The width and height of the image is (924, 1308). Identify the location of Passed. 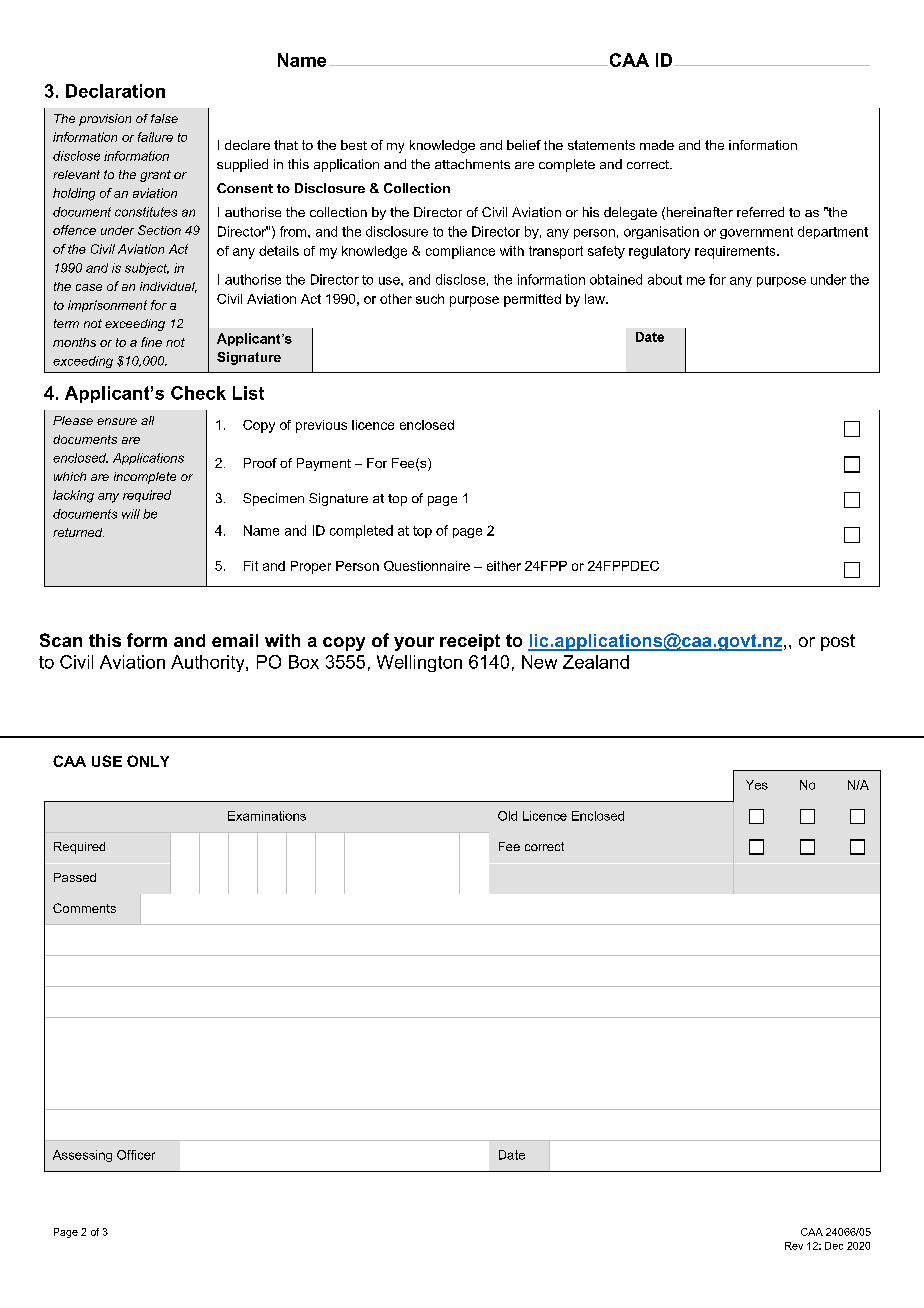
(75, 877).
